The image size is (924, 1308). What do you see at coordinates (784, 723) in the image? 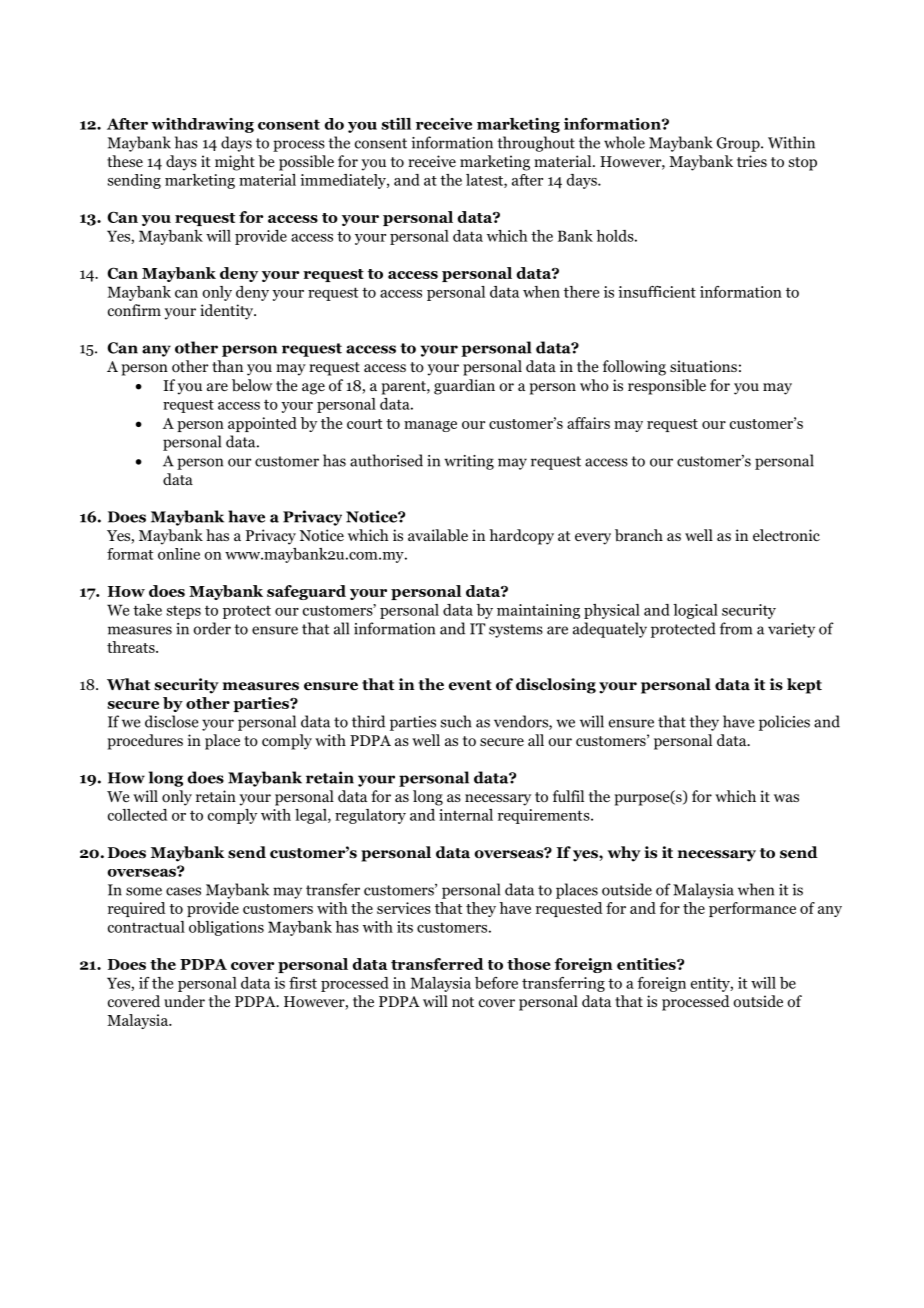
I see `policies` at bounding box center [784, 723].
